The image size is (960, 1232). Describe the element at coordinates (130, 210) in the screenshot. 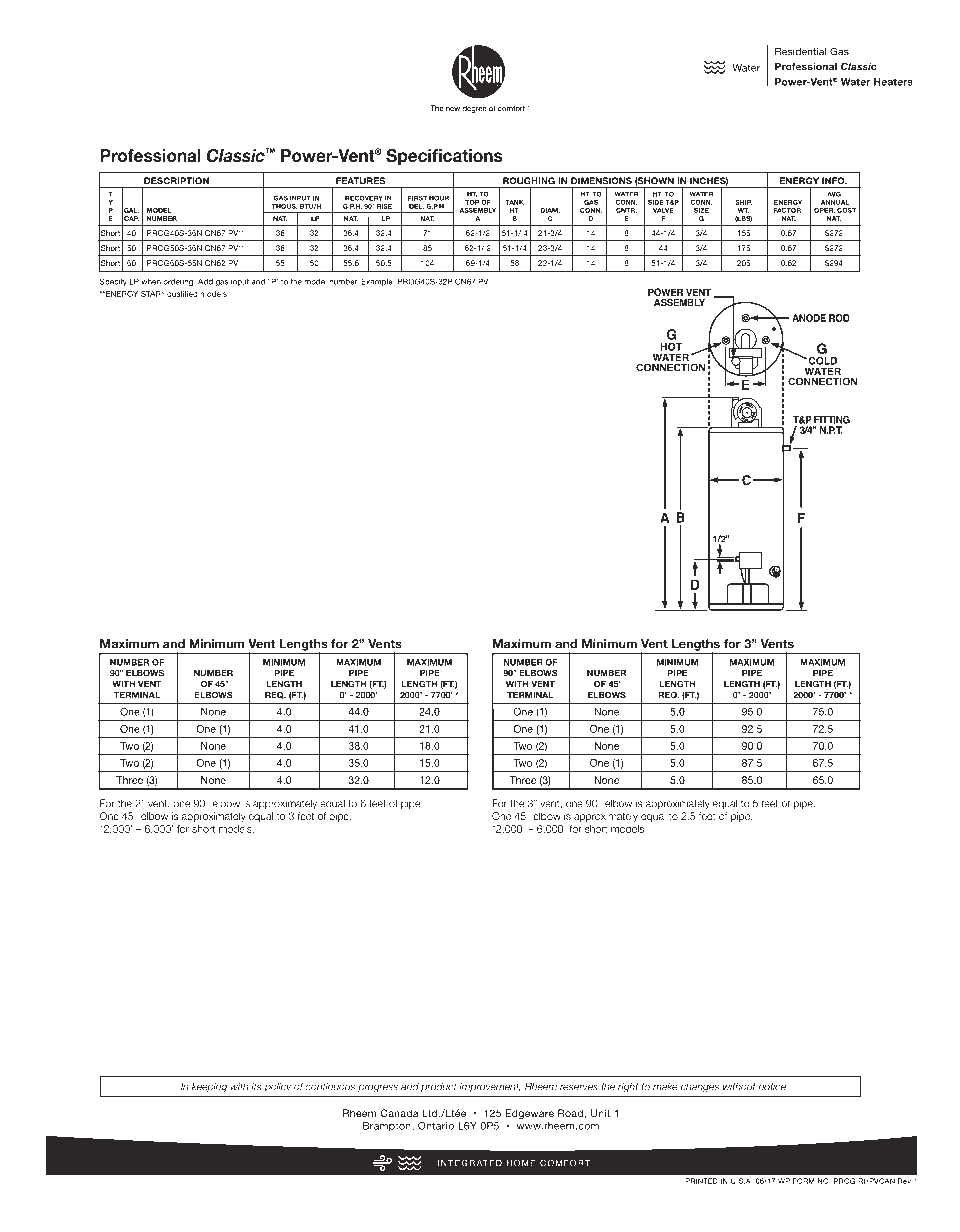

I see `GAL` at that location.
